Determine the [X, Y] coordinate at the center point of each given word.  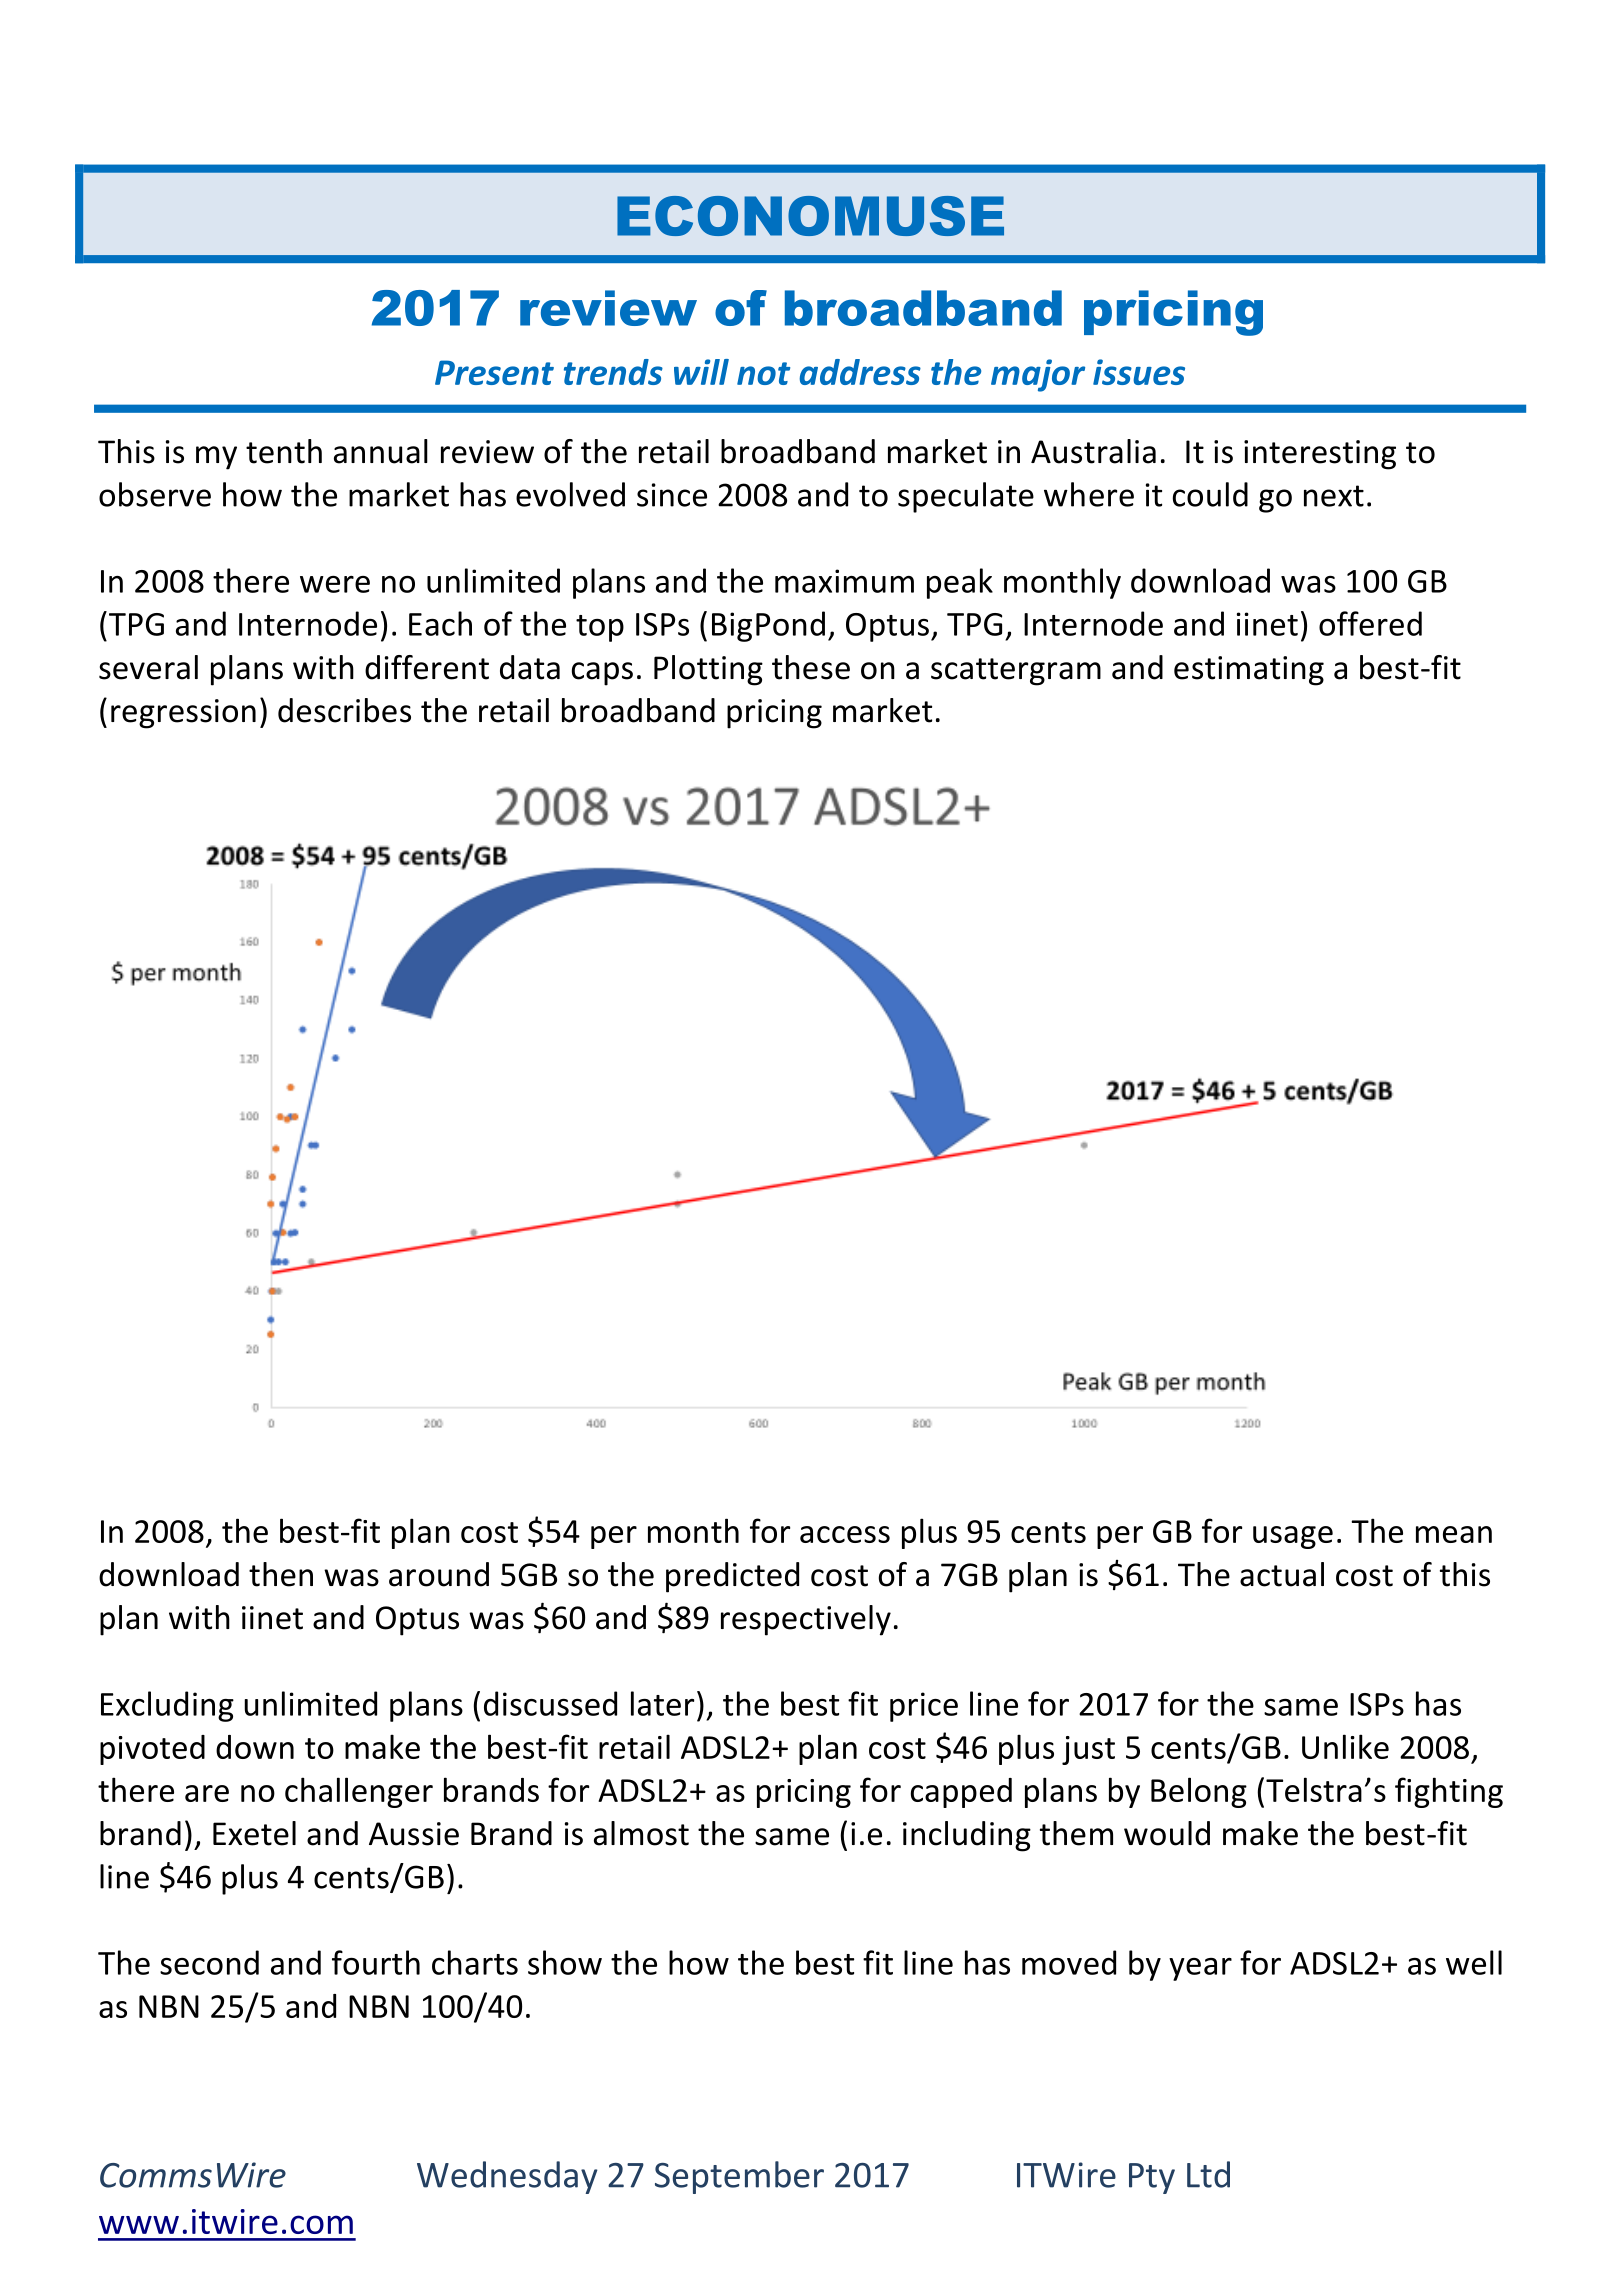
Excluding [167, 1706]
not [763, 373]
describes [344, 710]
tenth [284, 451]
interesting [1320, 455]
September [739, 2177]
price [924, 1707]
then [281, 1574]
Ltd [1208, 2174]
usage [1293, 1537]
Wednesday [507, 2177]
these [811, 667]
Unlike [1345, 1746]
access [845, 1534]
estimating [1249, 671]
